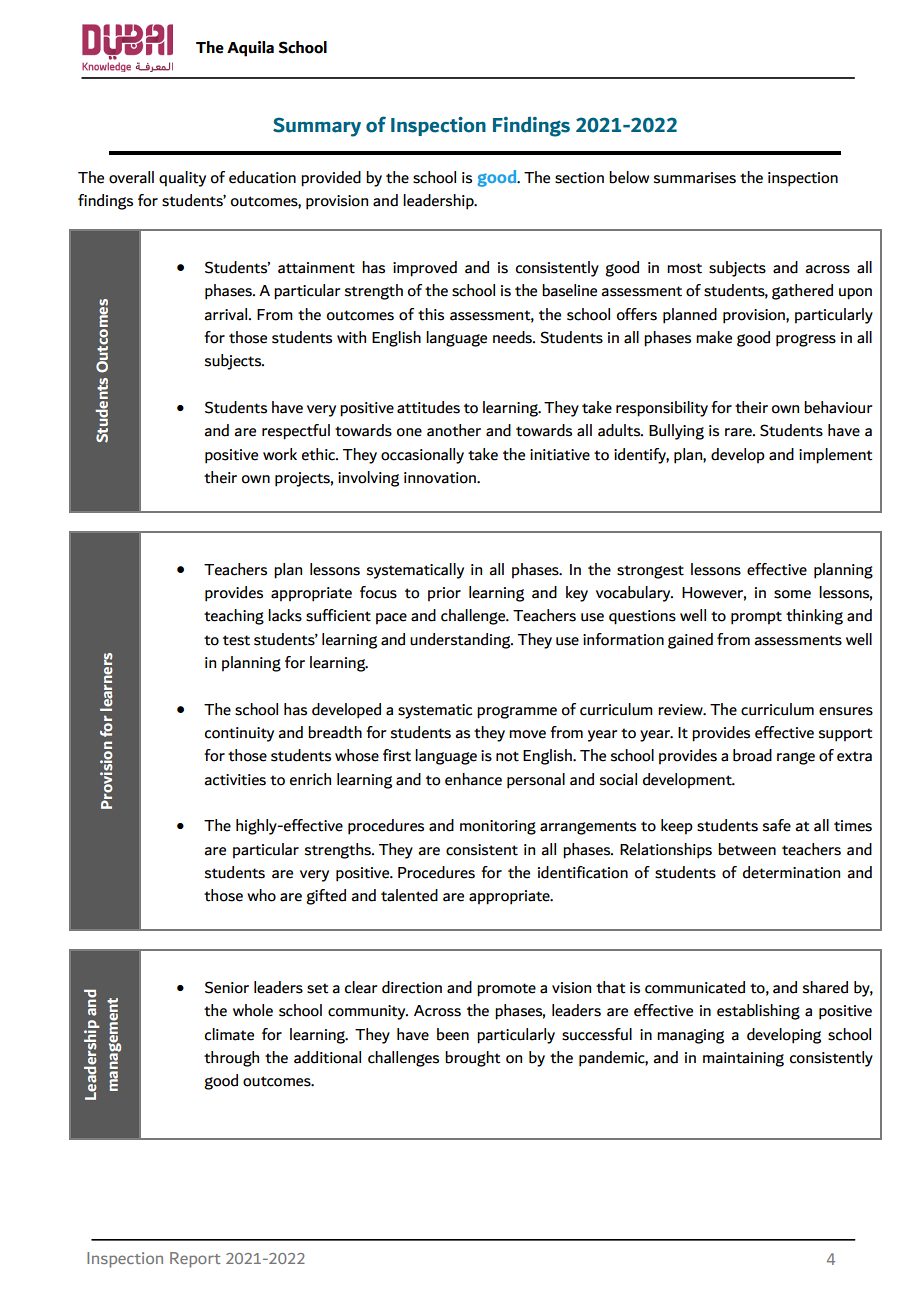  I want to click on Report, so click(195, 1260).
